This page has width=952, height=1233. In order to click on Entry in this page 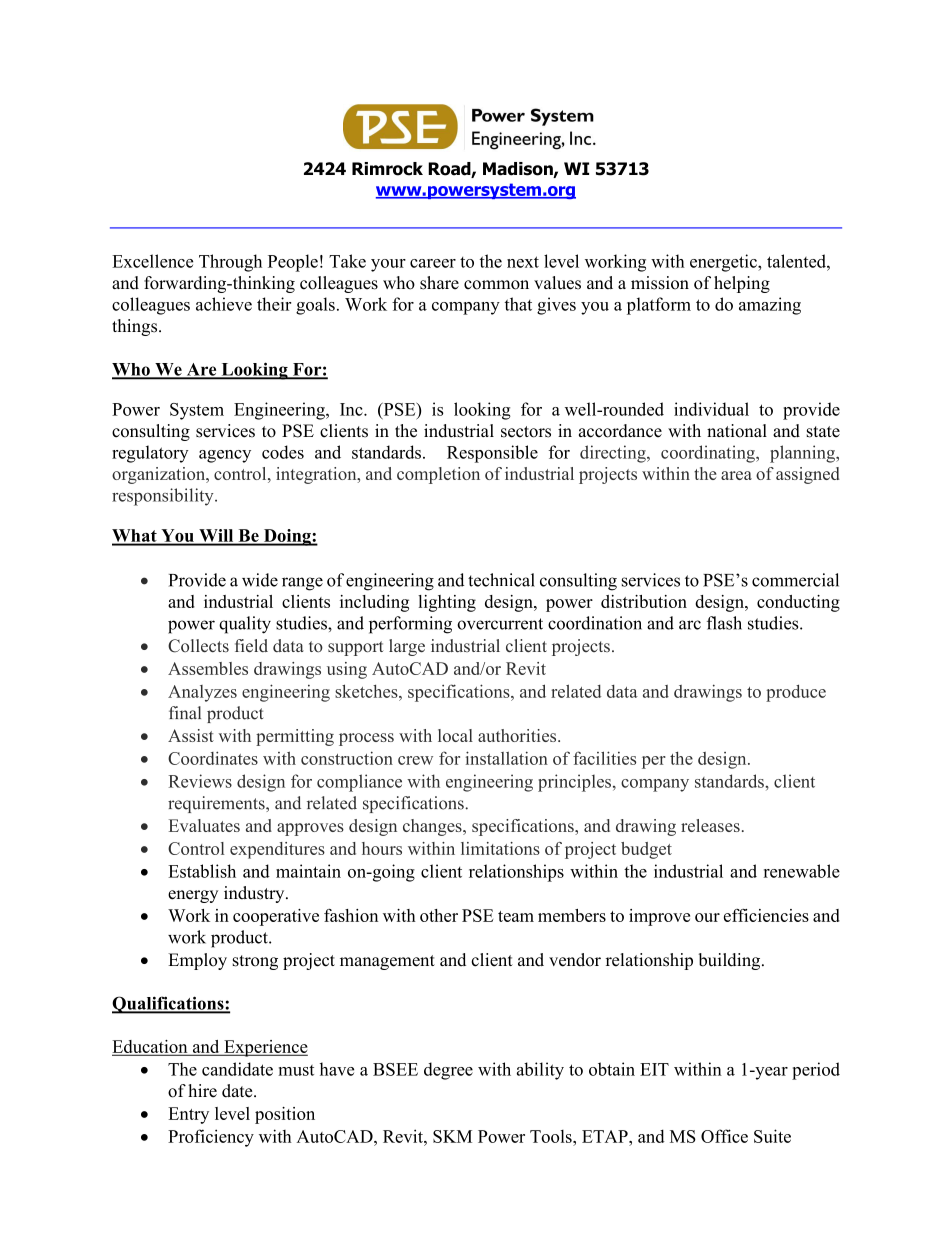, I will do `click(188, 1115)`.
